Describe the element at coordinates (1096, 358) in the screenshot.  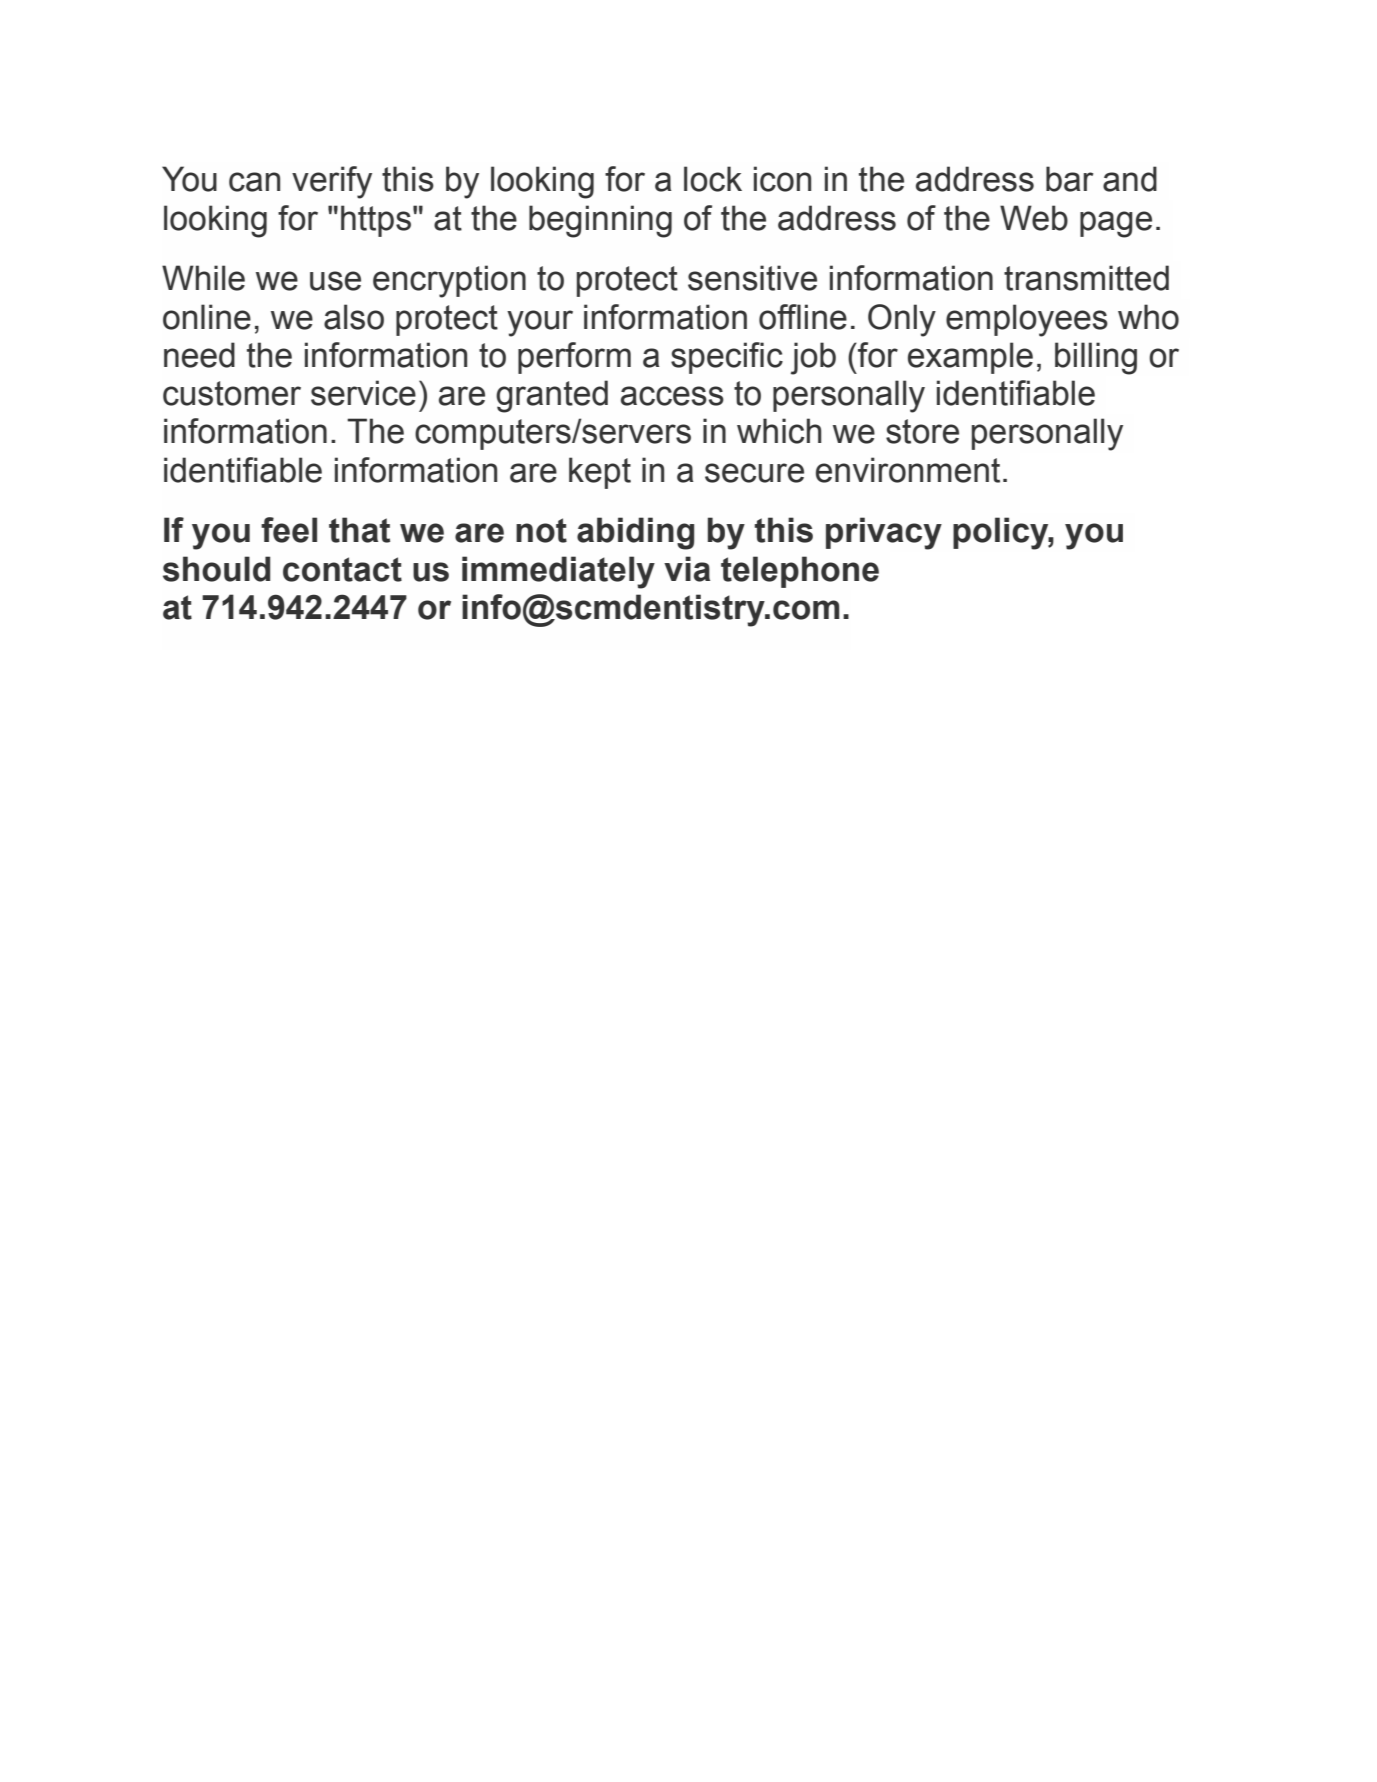
I see `billing` at that location.
